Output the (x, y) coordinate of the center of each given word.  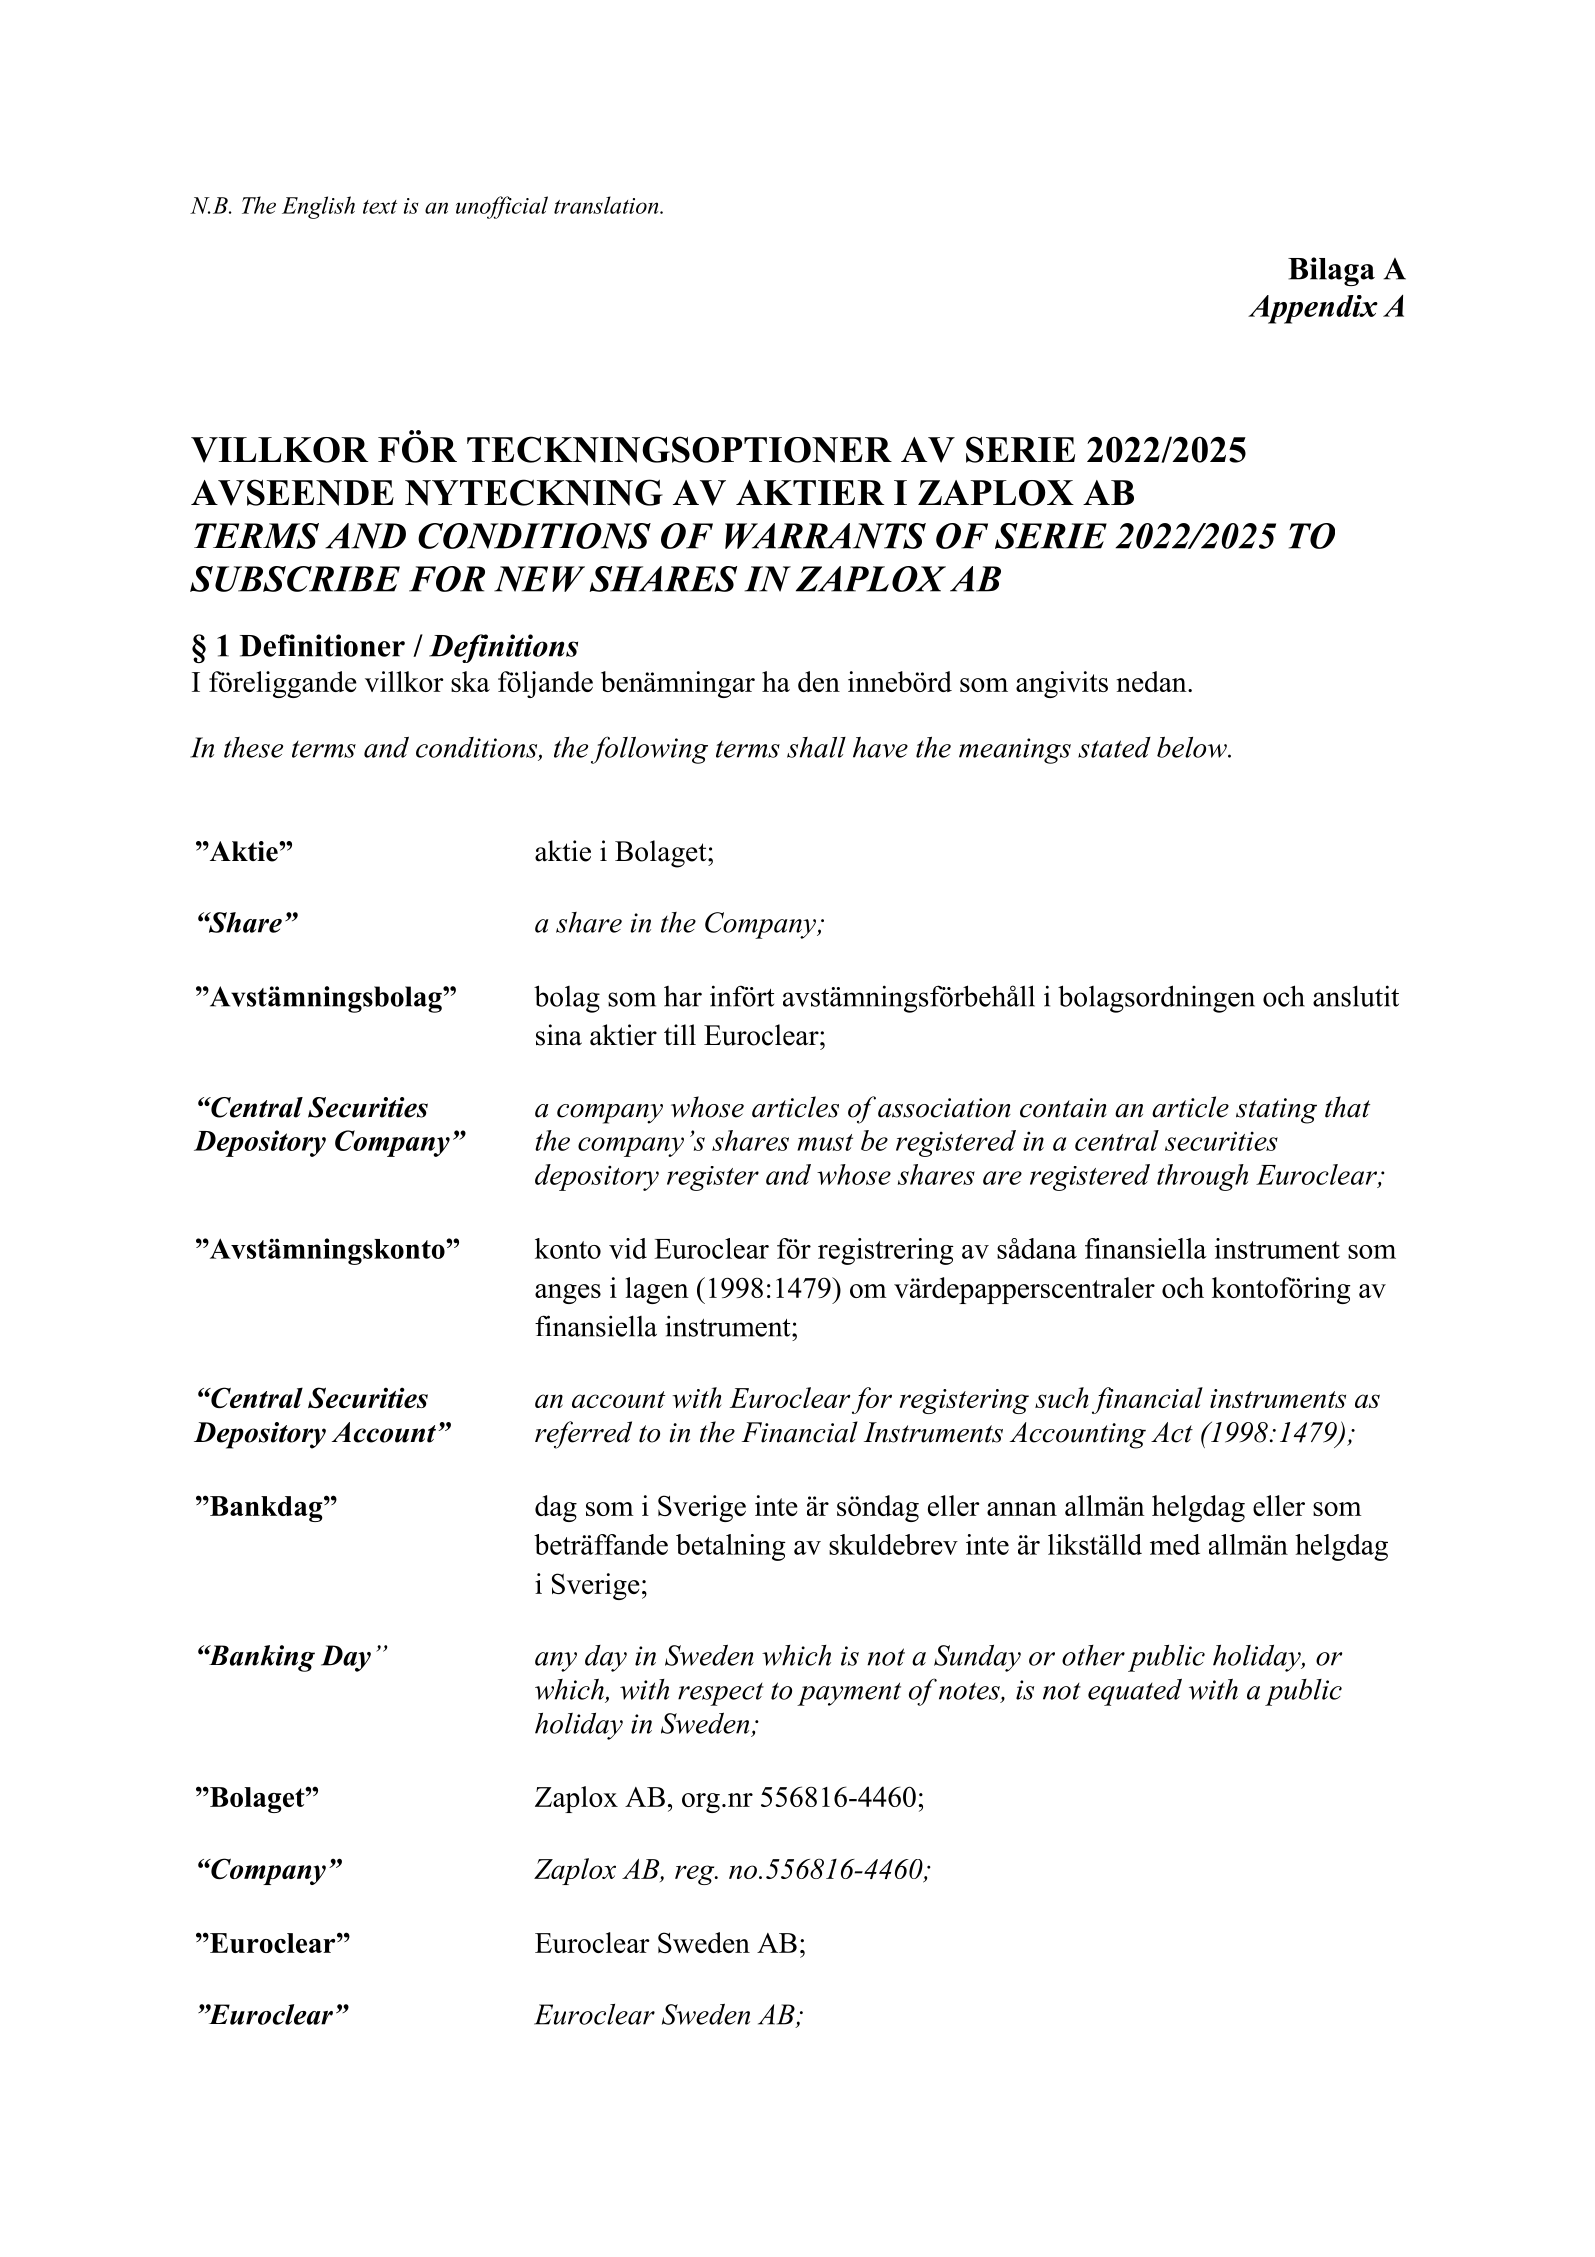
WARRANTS (825, 536)
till (680, 1034)
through (1202, 1177)
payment (849, 1694)
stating (1276, 1111)
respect (721, 1694)
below (1193, 747)
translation (607, 205)
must (825, 1142)
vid (628, 1248)
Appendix (1313, 309)
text (380, 207)
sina (559, 1035)
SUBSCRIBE (295, 579)
